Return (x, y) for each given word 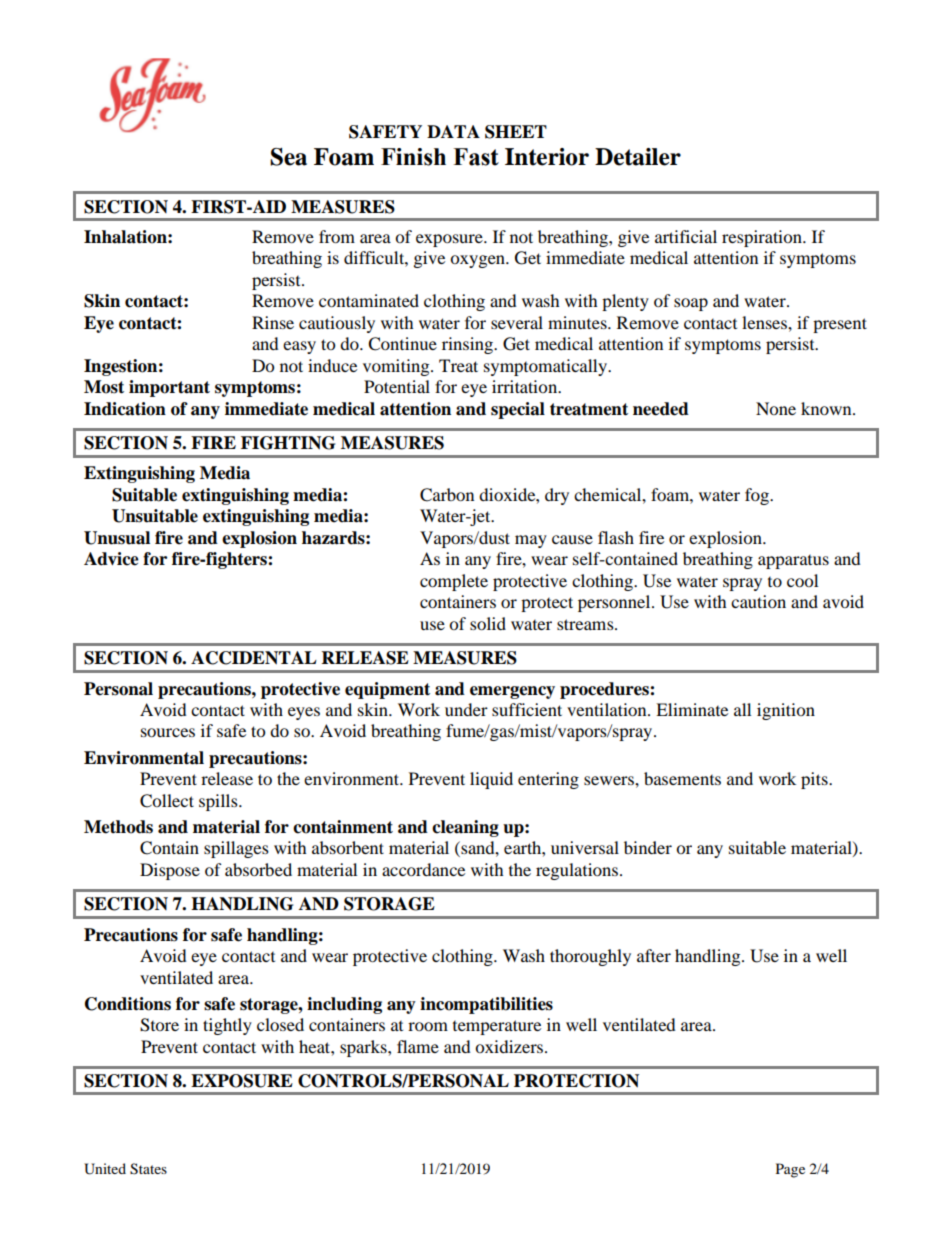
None (776, 408)
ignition (786, 711)
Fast (476, 157)
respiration (763, 238)
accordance (423, 869)
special (518, 410)
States (148, 1169)
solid (488, 623)
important (169, 388)
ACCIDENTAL (254, 658)
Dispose (170, 871)
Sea (288, 157)
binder (648, 847)
